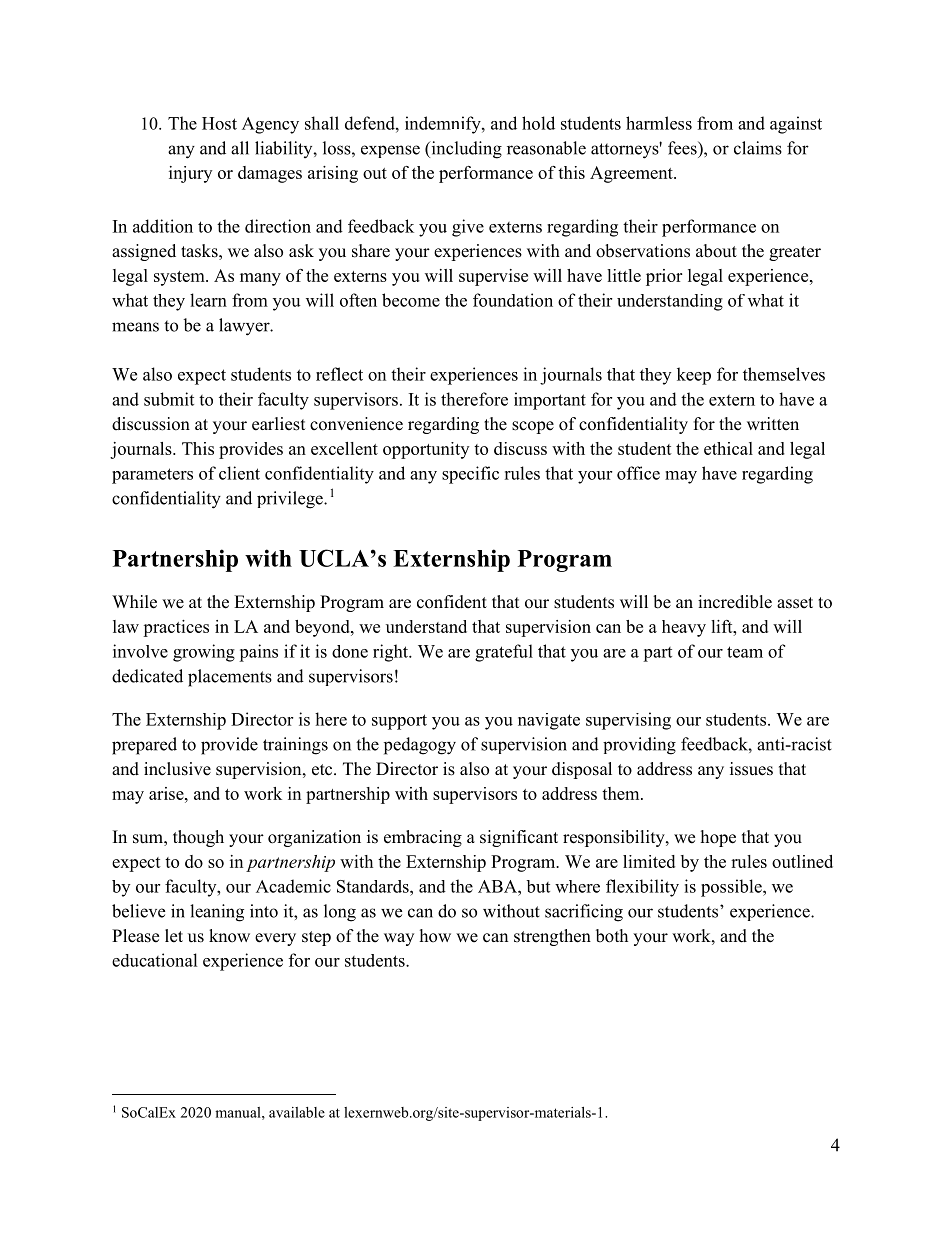  What do you see at coordinates (239, 473) in the screenshot?
I see `client` at bounding box center [239, 473].
